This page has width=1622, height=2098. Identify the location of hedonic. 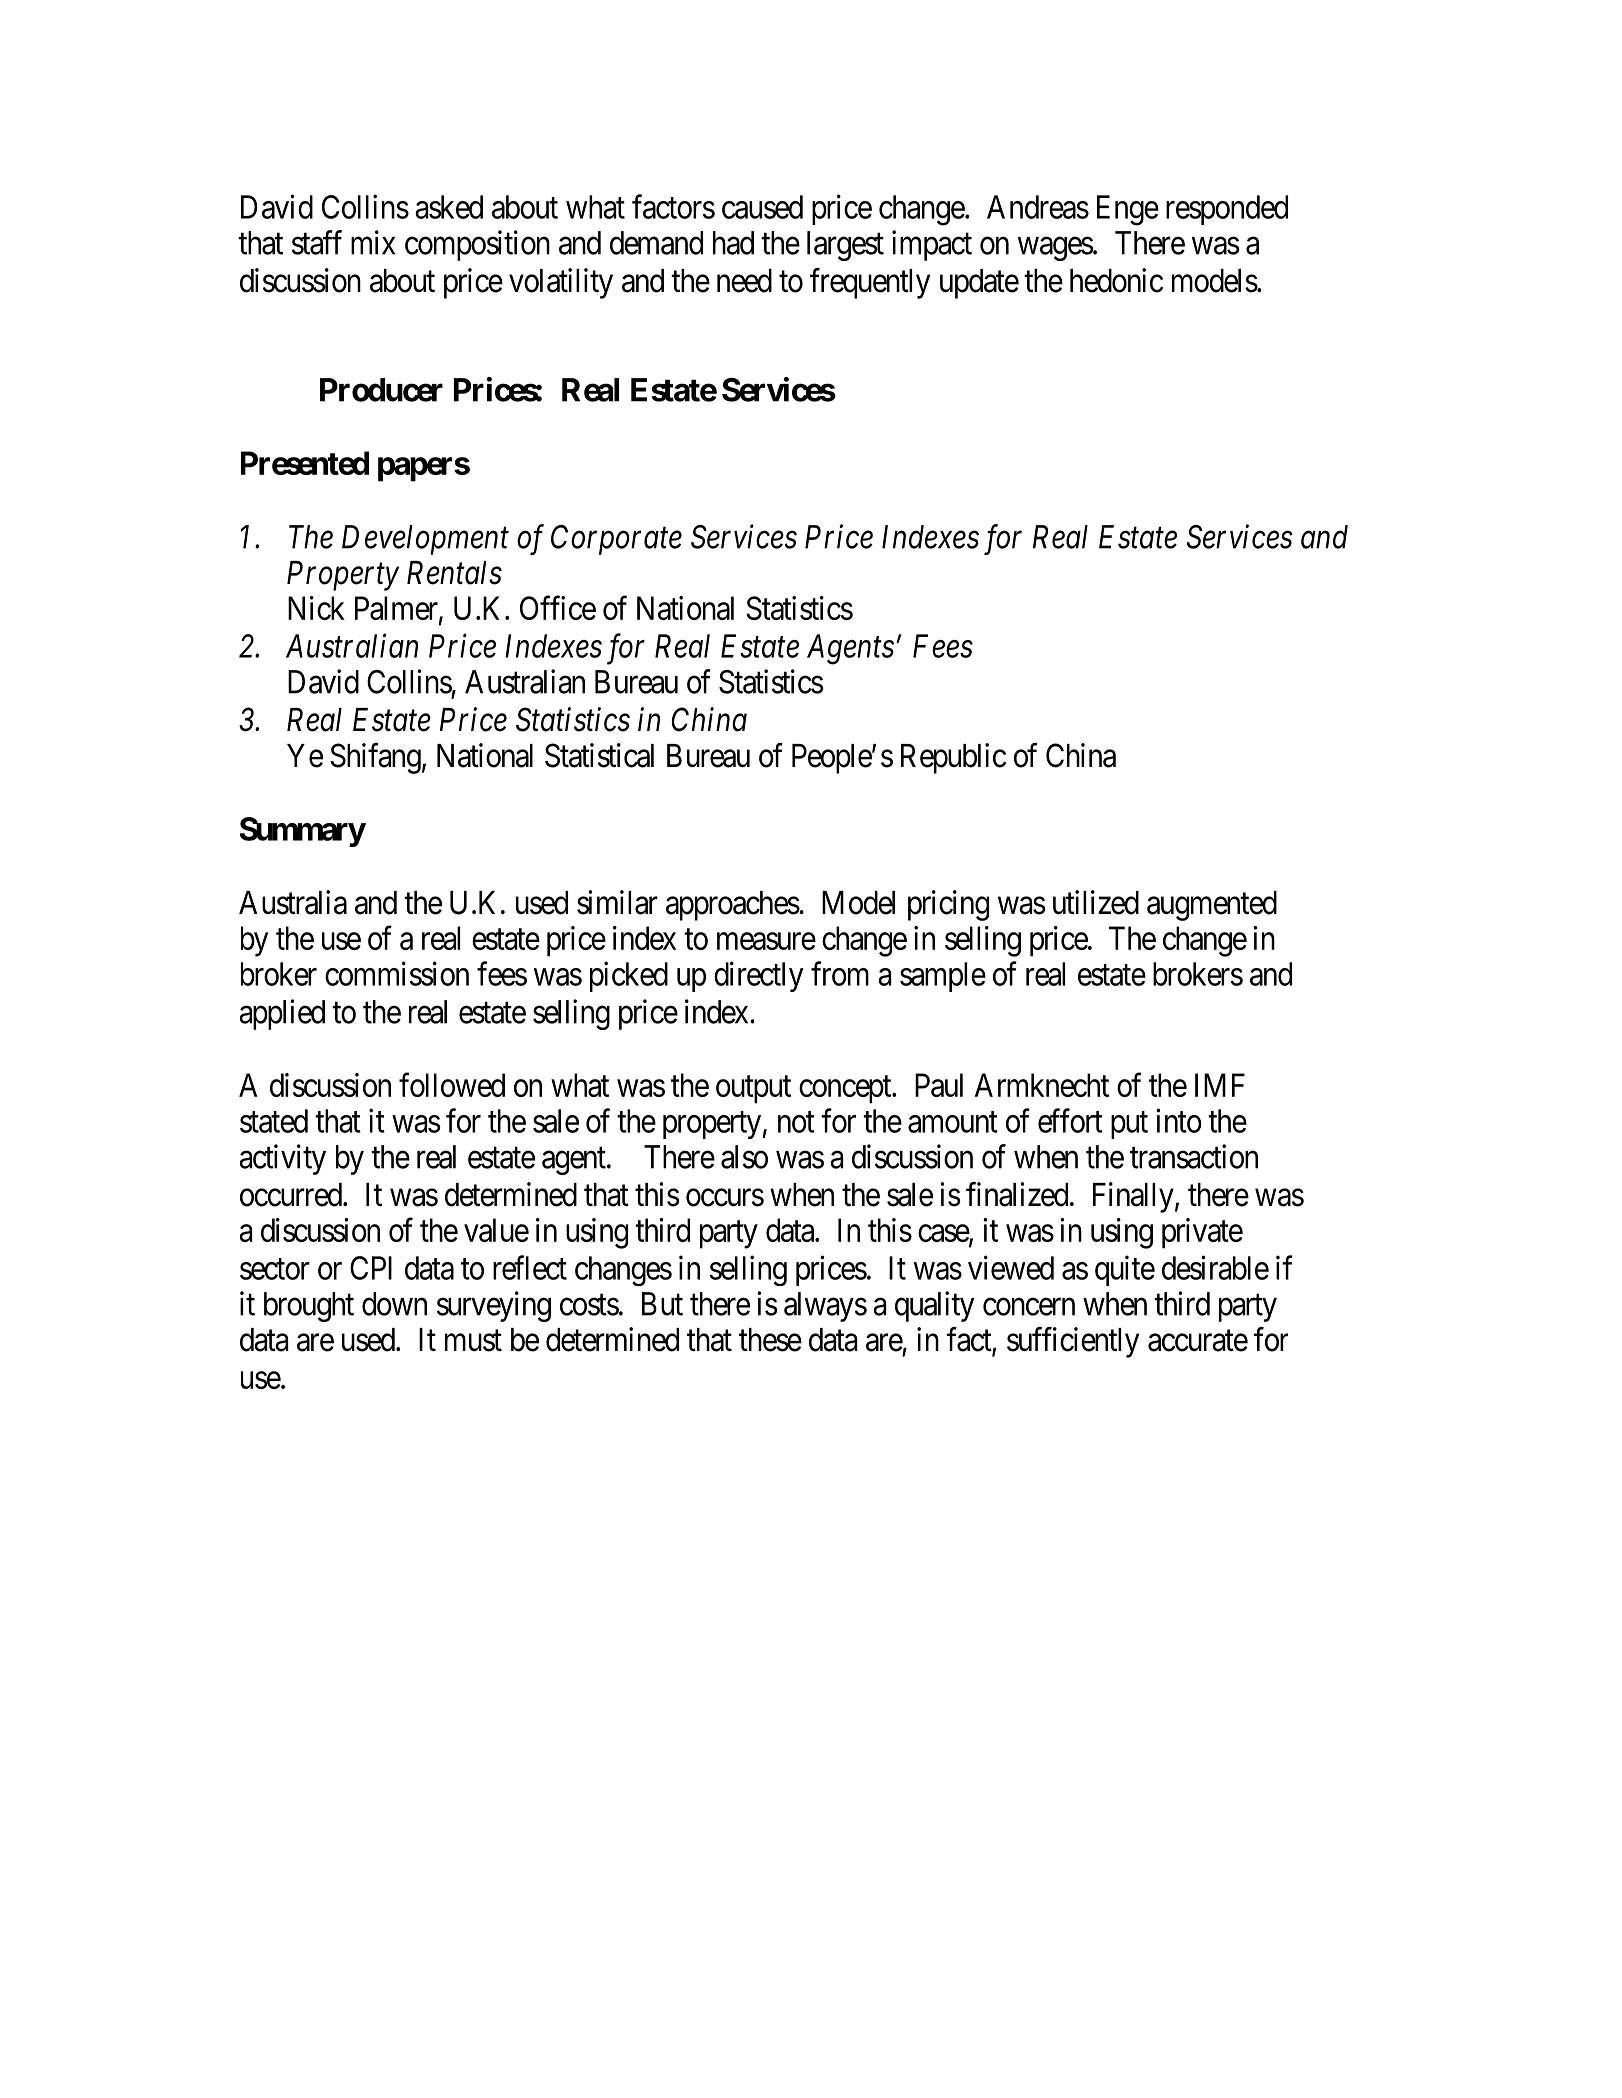
(1116, 280).
